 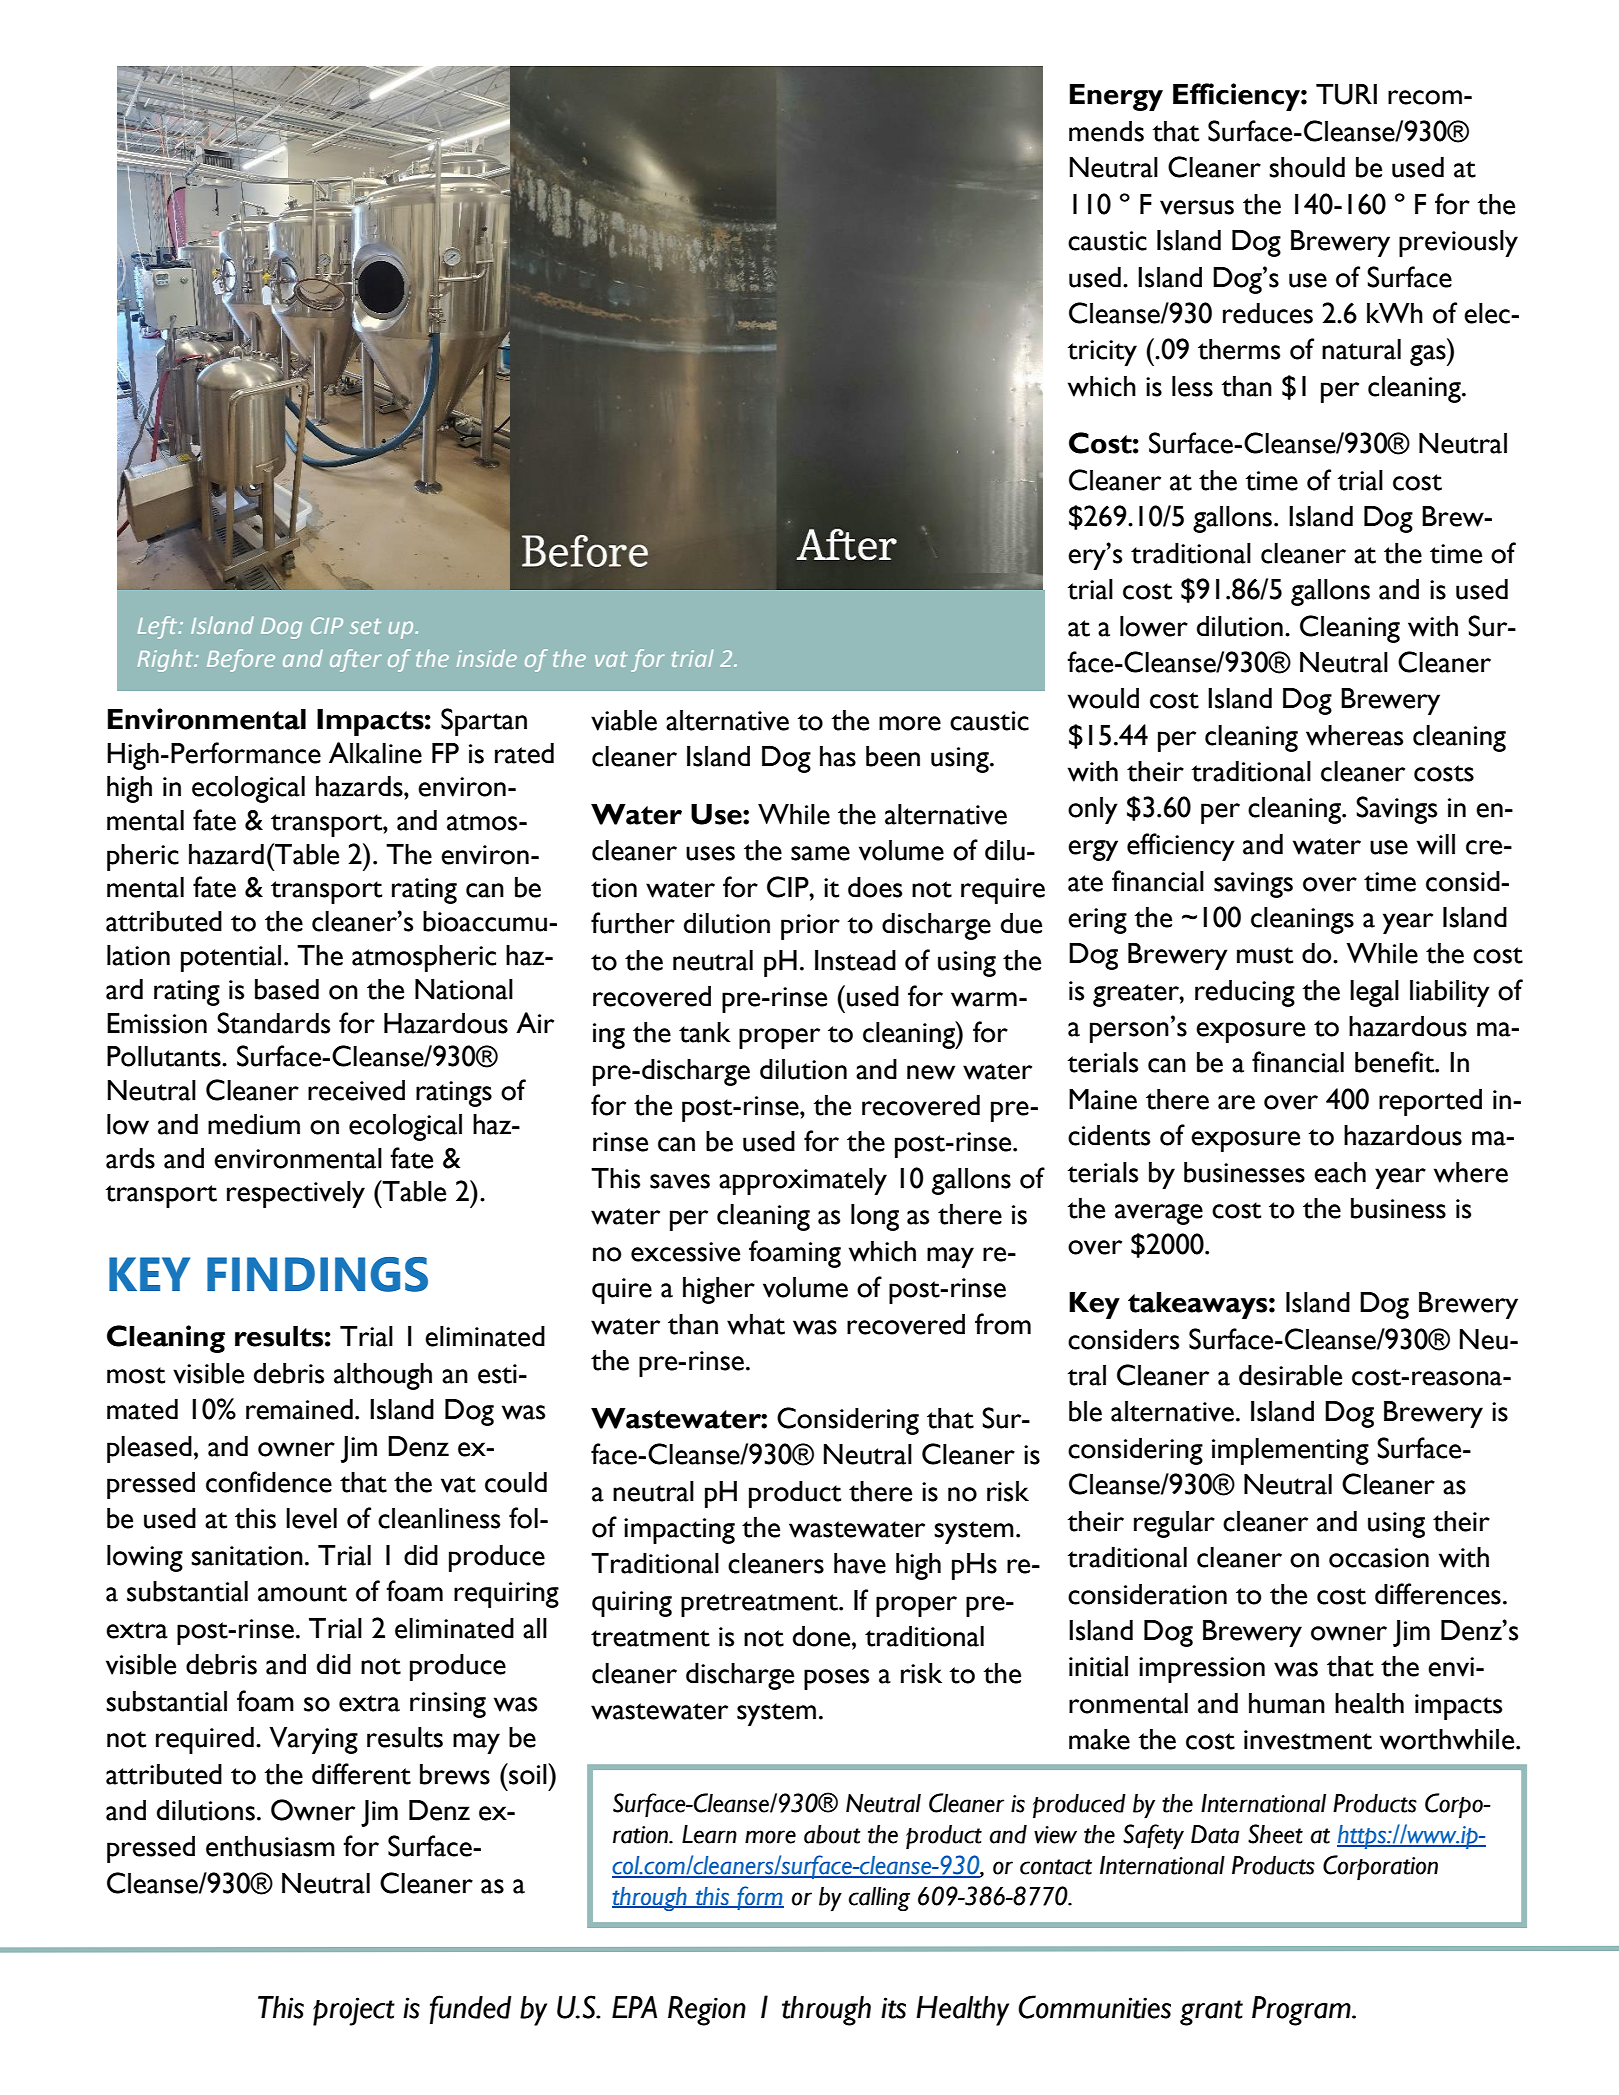 I want to click on calling, so click(x=879, y=1899).
